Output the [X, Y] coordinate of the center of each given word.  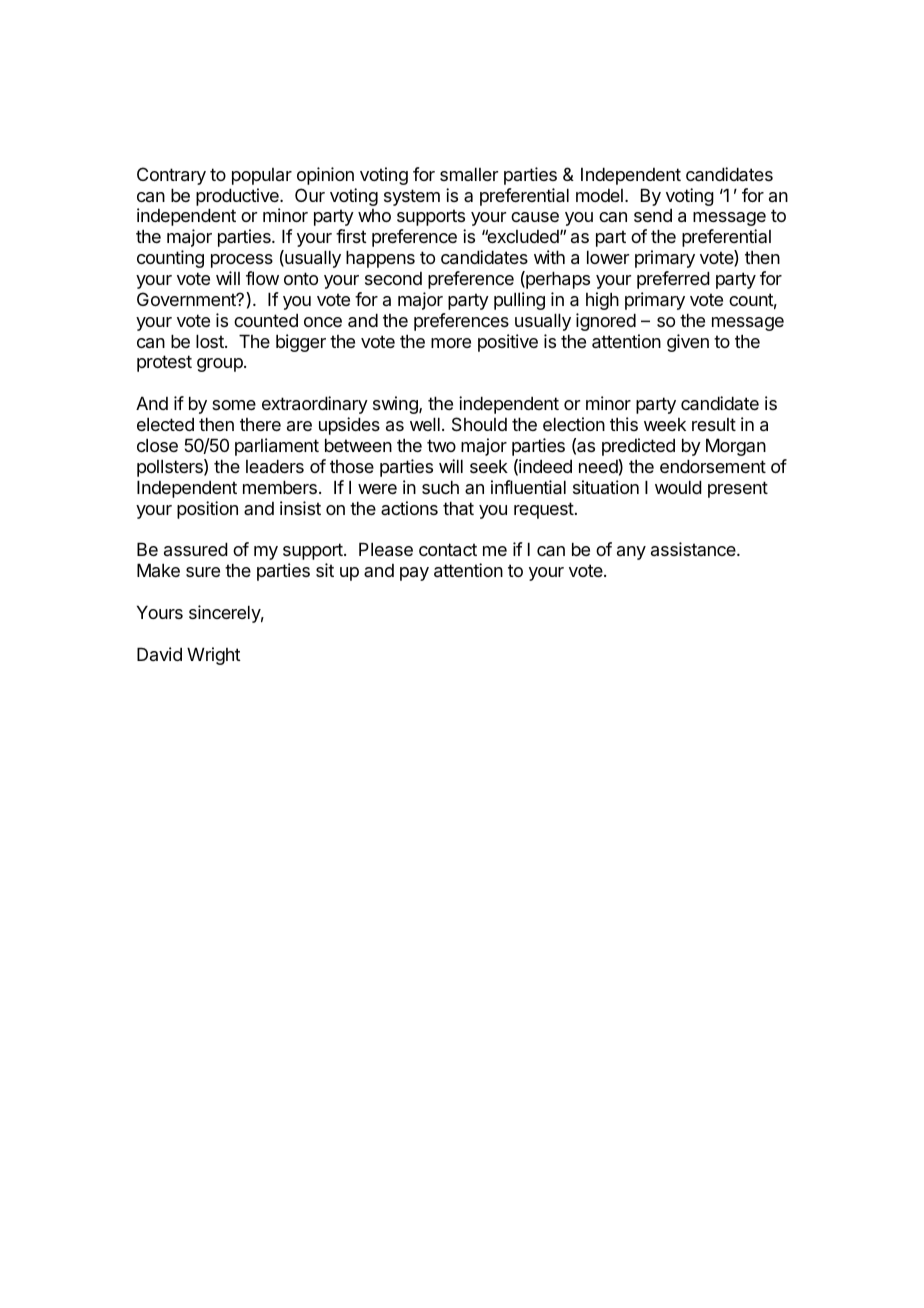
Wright [214, 656]
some [234, 405]
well [425, 424]
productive [238, 197]
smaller [469, 174]
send [653, 215]
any [631, 553]
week [665, 424]
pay [414, 574]
